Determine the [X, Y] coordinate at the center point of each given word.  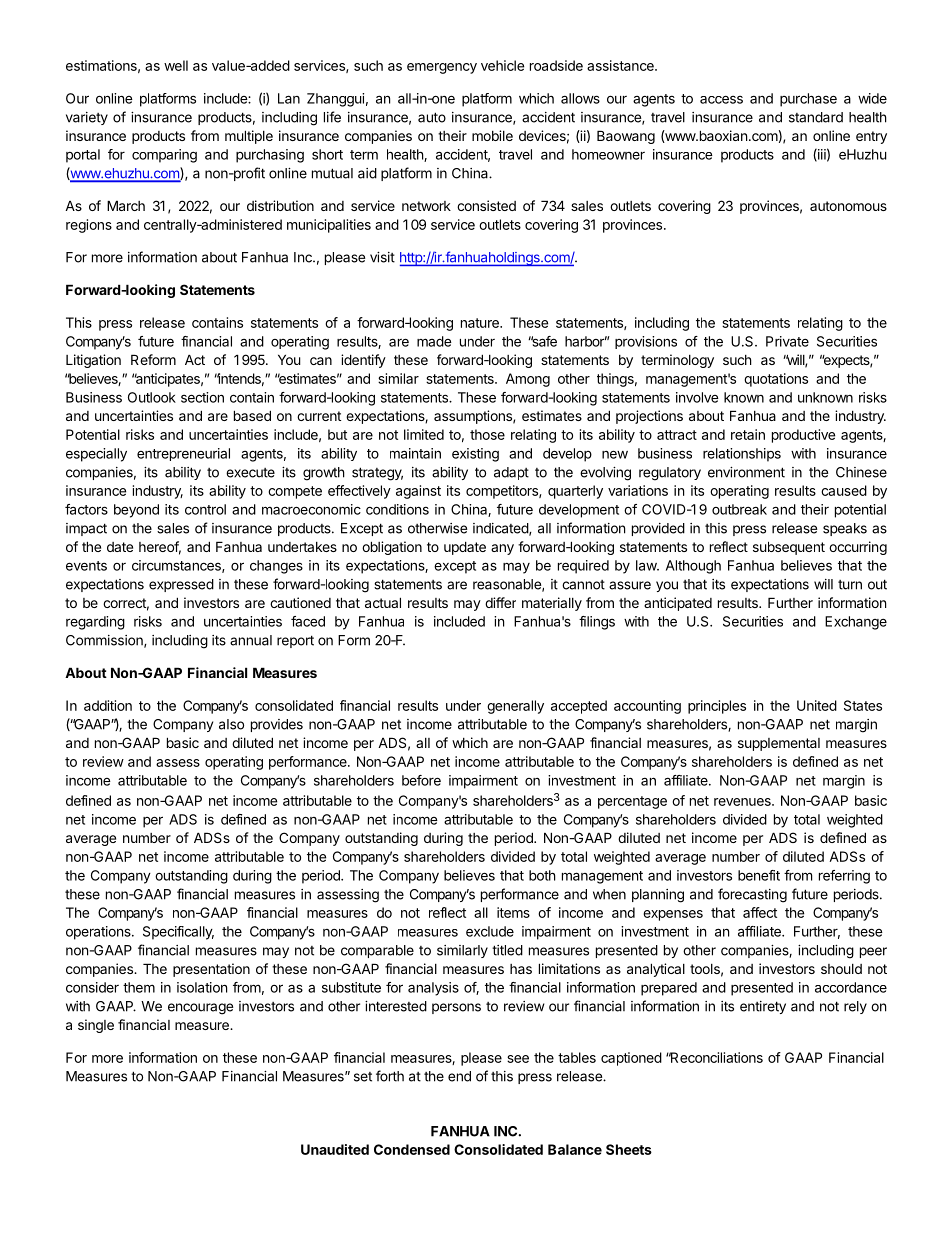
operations [99, 933]
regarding [95, 623]
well [176, 65]
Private [787, 341]
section [202, 397]
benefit [759, 875]
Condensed [412, 1149]
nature [481, 323]
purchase [808, 100]
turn [850, 585]
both [542, 875]
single [96, 1026]
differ [500, 602]
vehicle [502, 65]
